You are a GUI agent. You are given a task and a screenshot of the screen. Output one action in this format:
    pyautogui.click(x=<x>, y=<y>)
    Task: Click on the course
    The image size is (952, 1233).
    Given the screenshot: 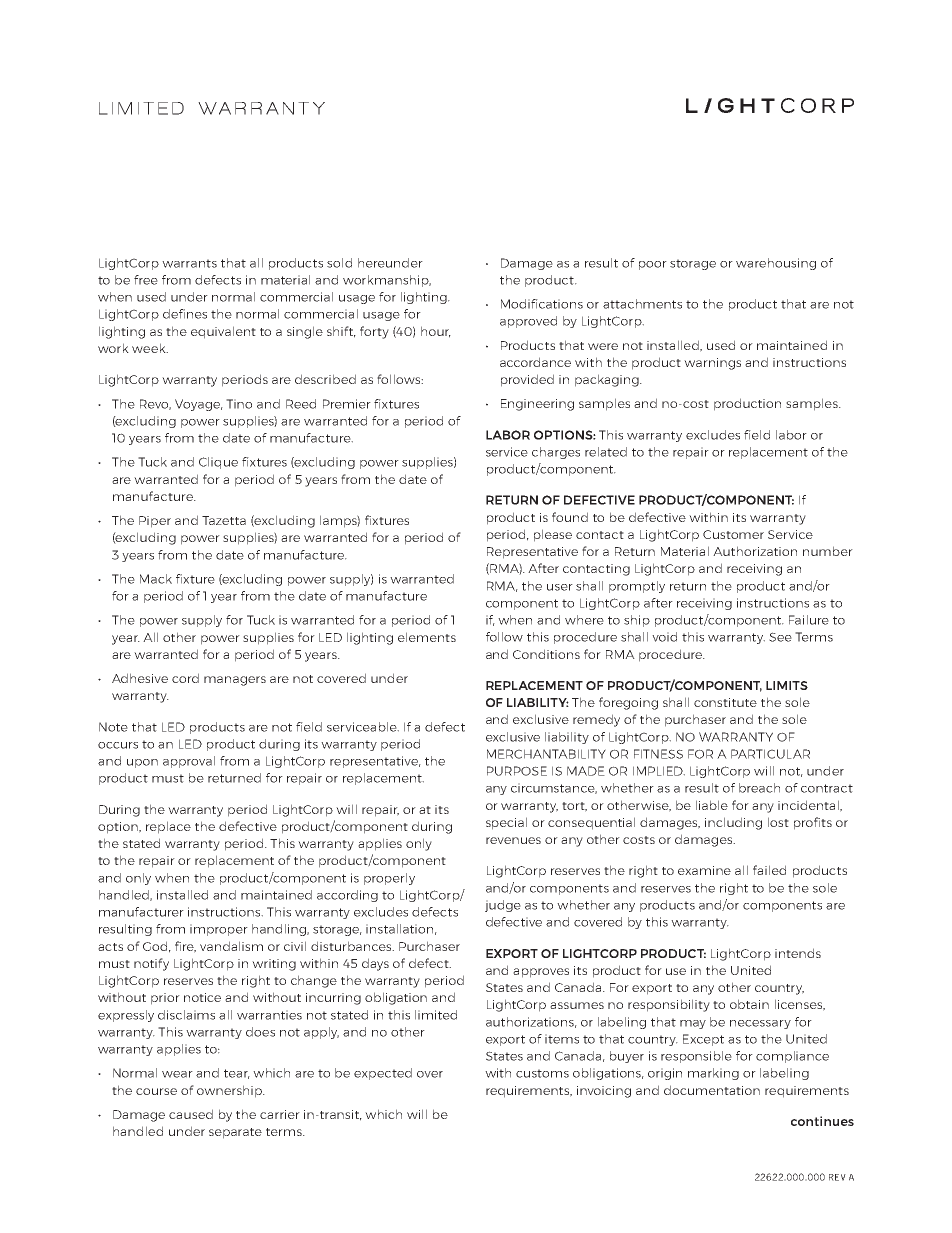 What is the action you would take?
    pyautogui.click(x=156, y=1091)
